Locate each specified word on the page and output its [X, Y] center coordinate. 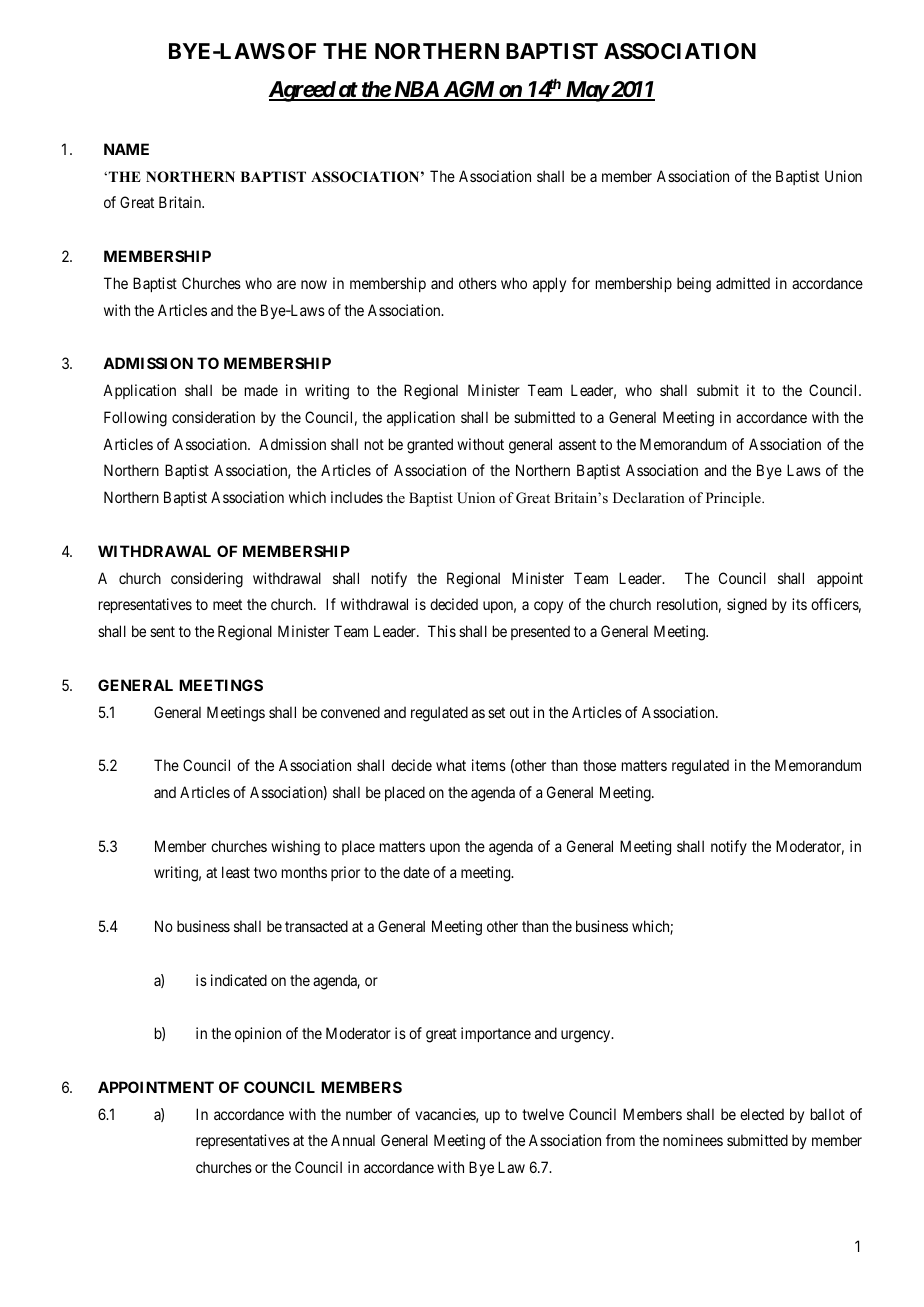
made [261, 390]
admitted [743, 283]
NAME [126, 149]
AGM [468, 90]
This [442, 631]
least [236, 872]
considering [207, 580]
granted [430, 446]
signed [747, 606]
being [694, 285]
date [416, 872]
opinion [258, 1034]
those [599, 765]
